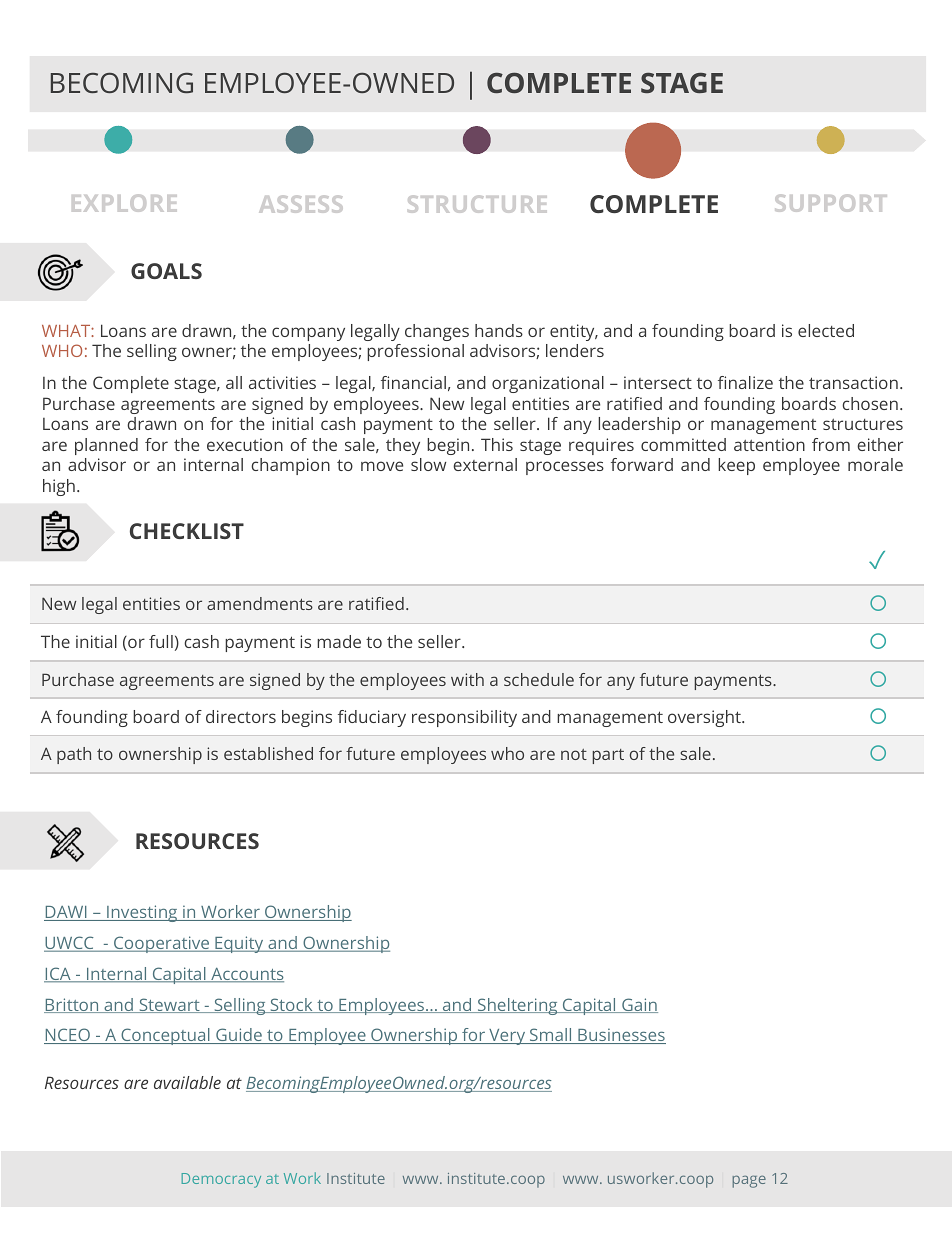 This page has height=1233, width=952. Describe the element at coordinates (161, 641) in the page. I see `full` at that location.
